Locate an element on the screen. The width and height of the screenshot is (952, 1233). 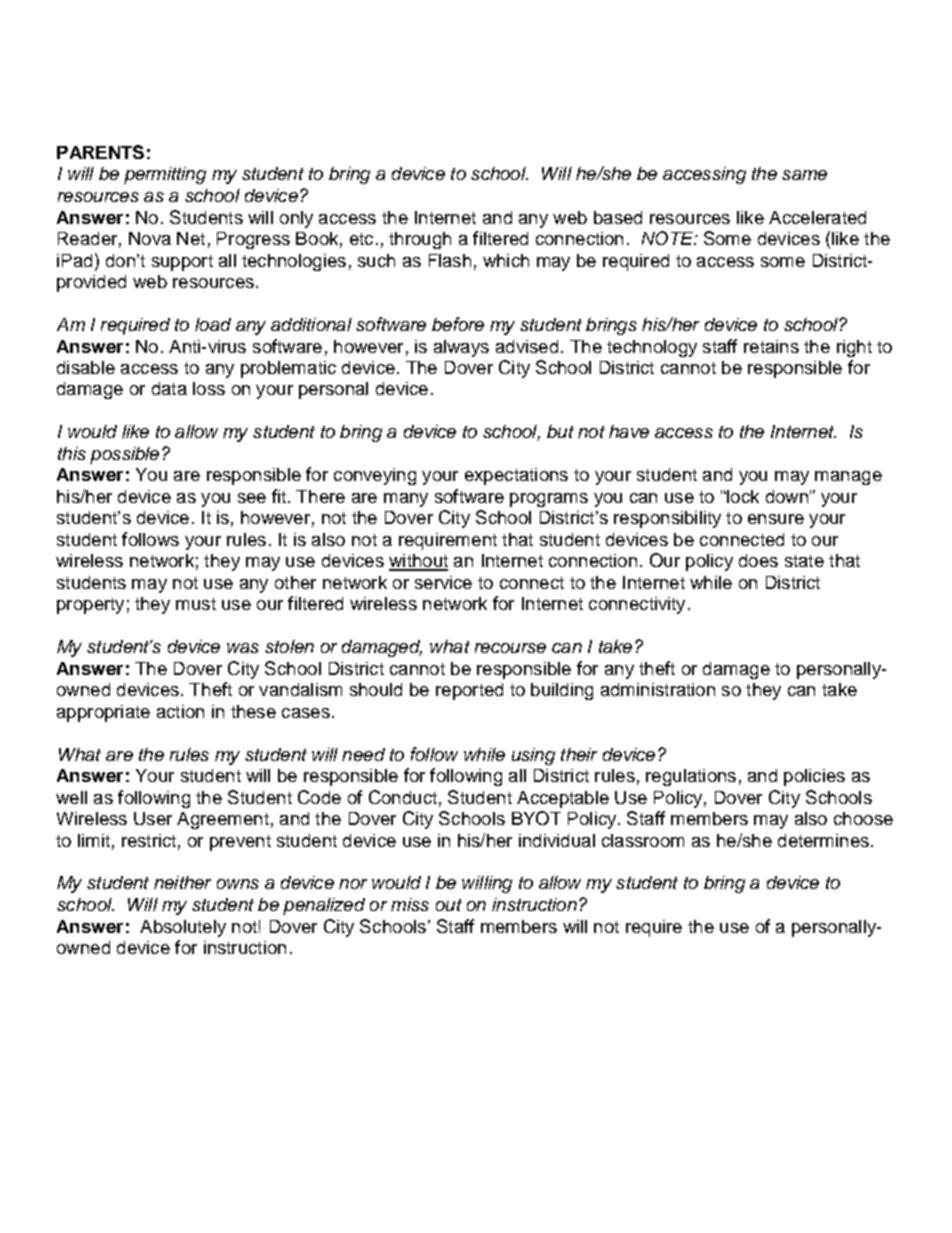
through is located at coordinates (420, 240).
